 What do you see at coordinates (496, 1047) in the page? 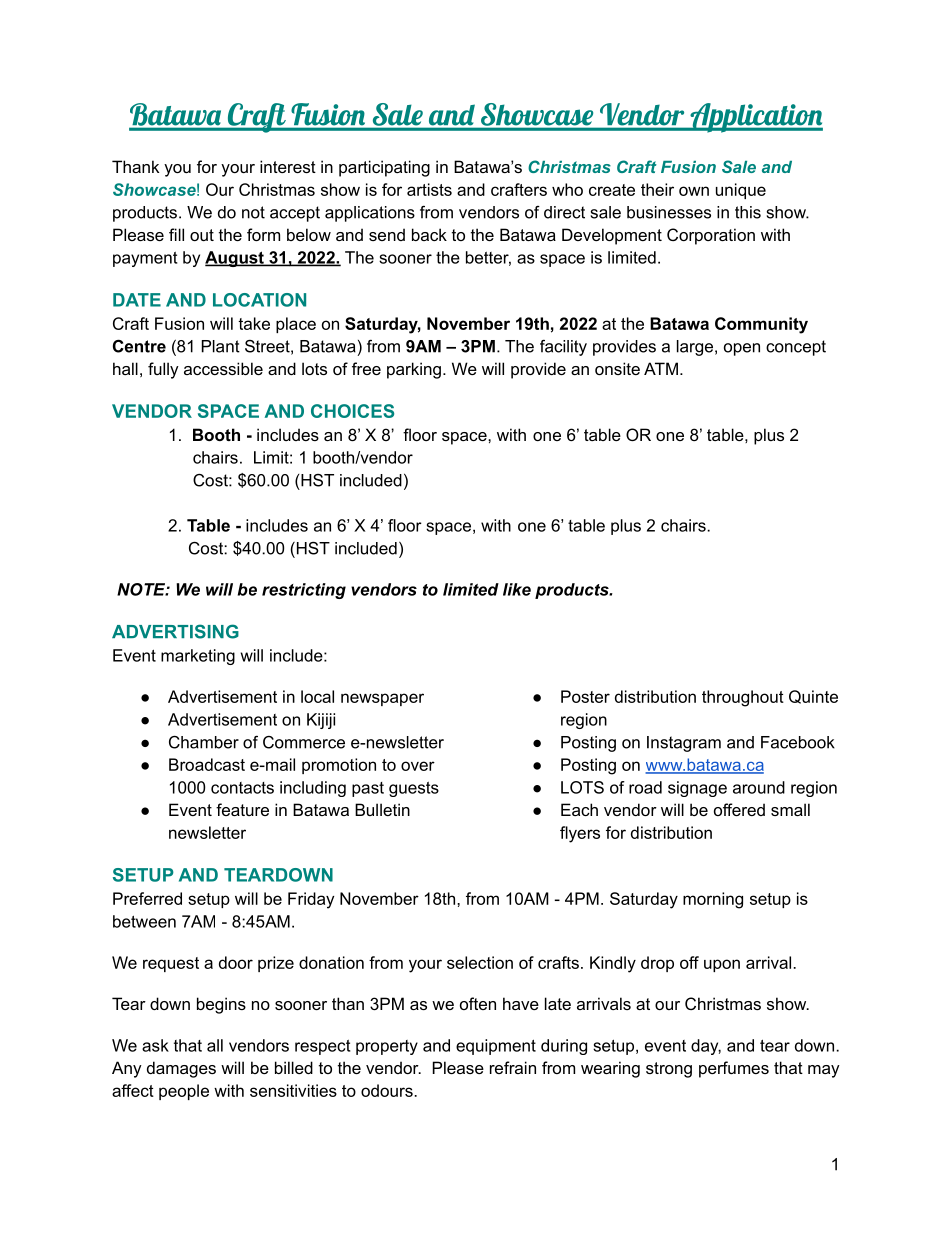
I see `equipment` at bounding box center [496, 1047].
